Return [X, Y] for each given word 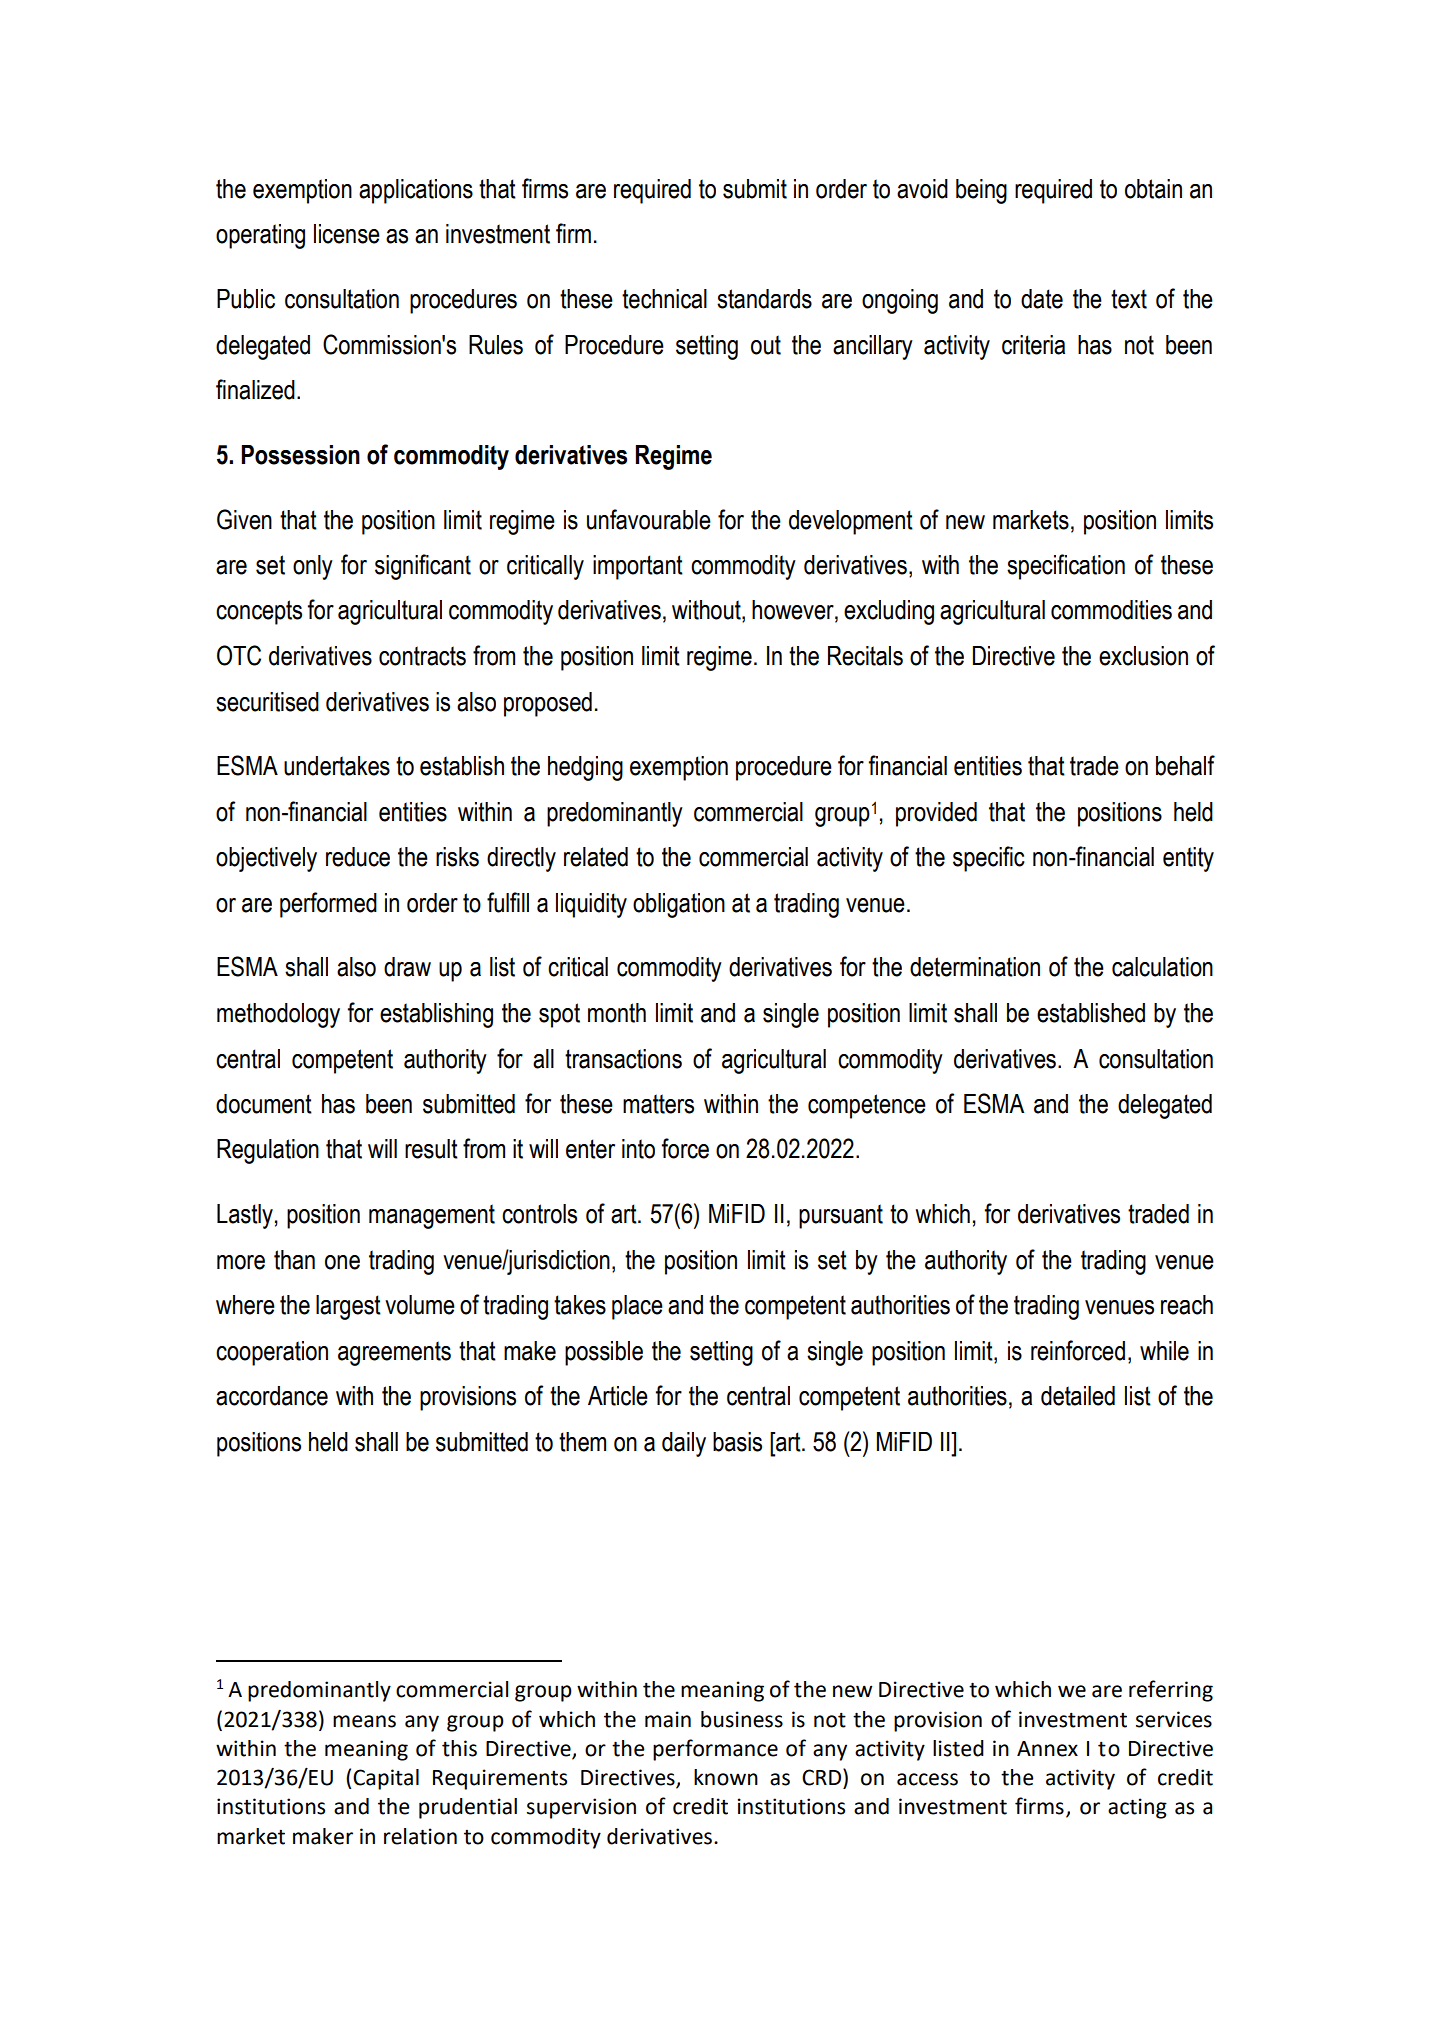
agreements [394, 1353]
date [1042, 299]
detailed [1078, 1396]
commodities [1111, 610]
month [617, 1013]
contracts [422, 656]
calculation [1162, 967]
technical [664, 299]
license [347, 234]
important [638, 567]
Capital [386, 1779]
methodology [278, 1015]
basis [737, 1442]
